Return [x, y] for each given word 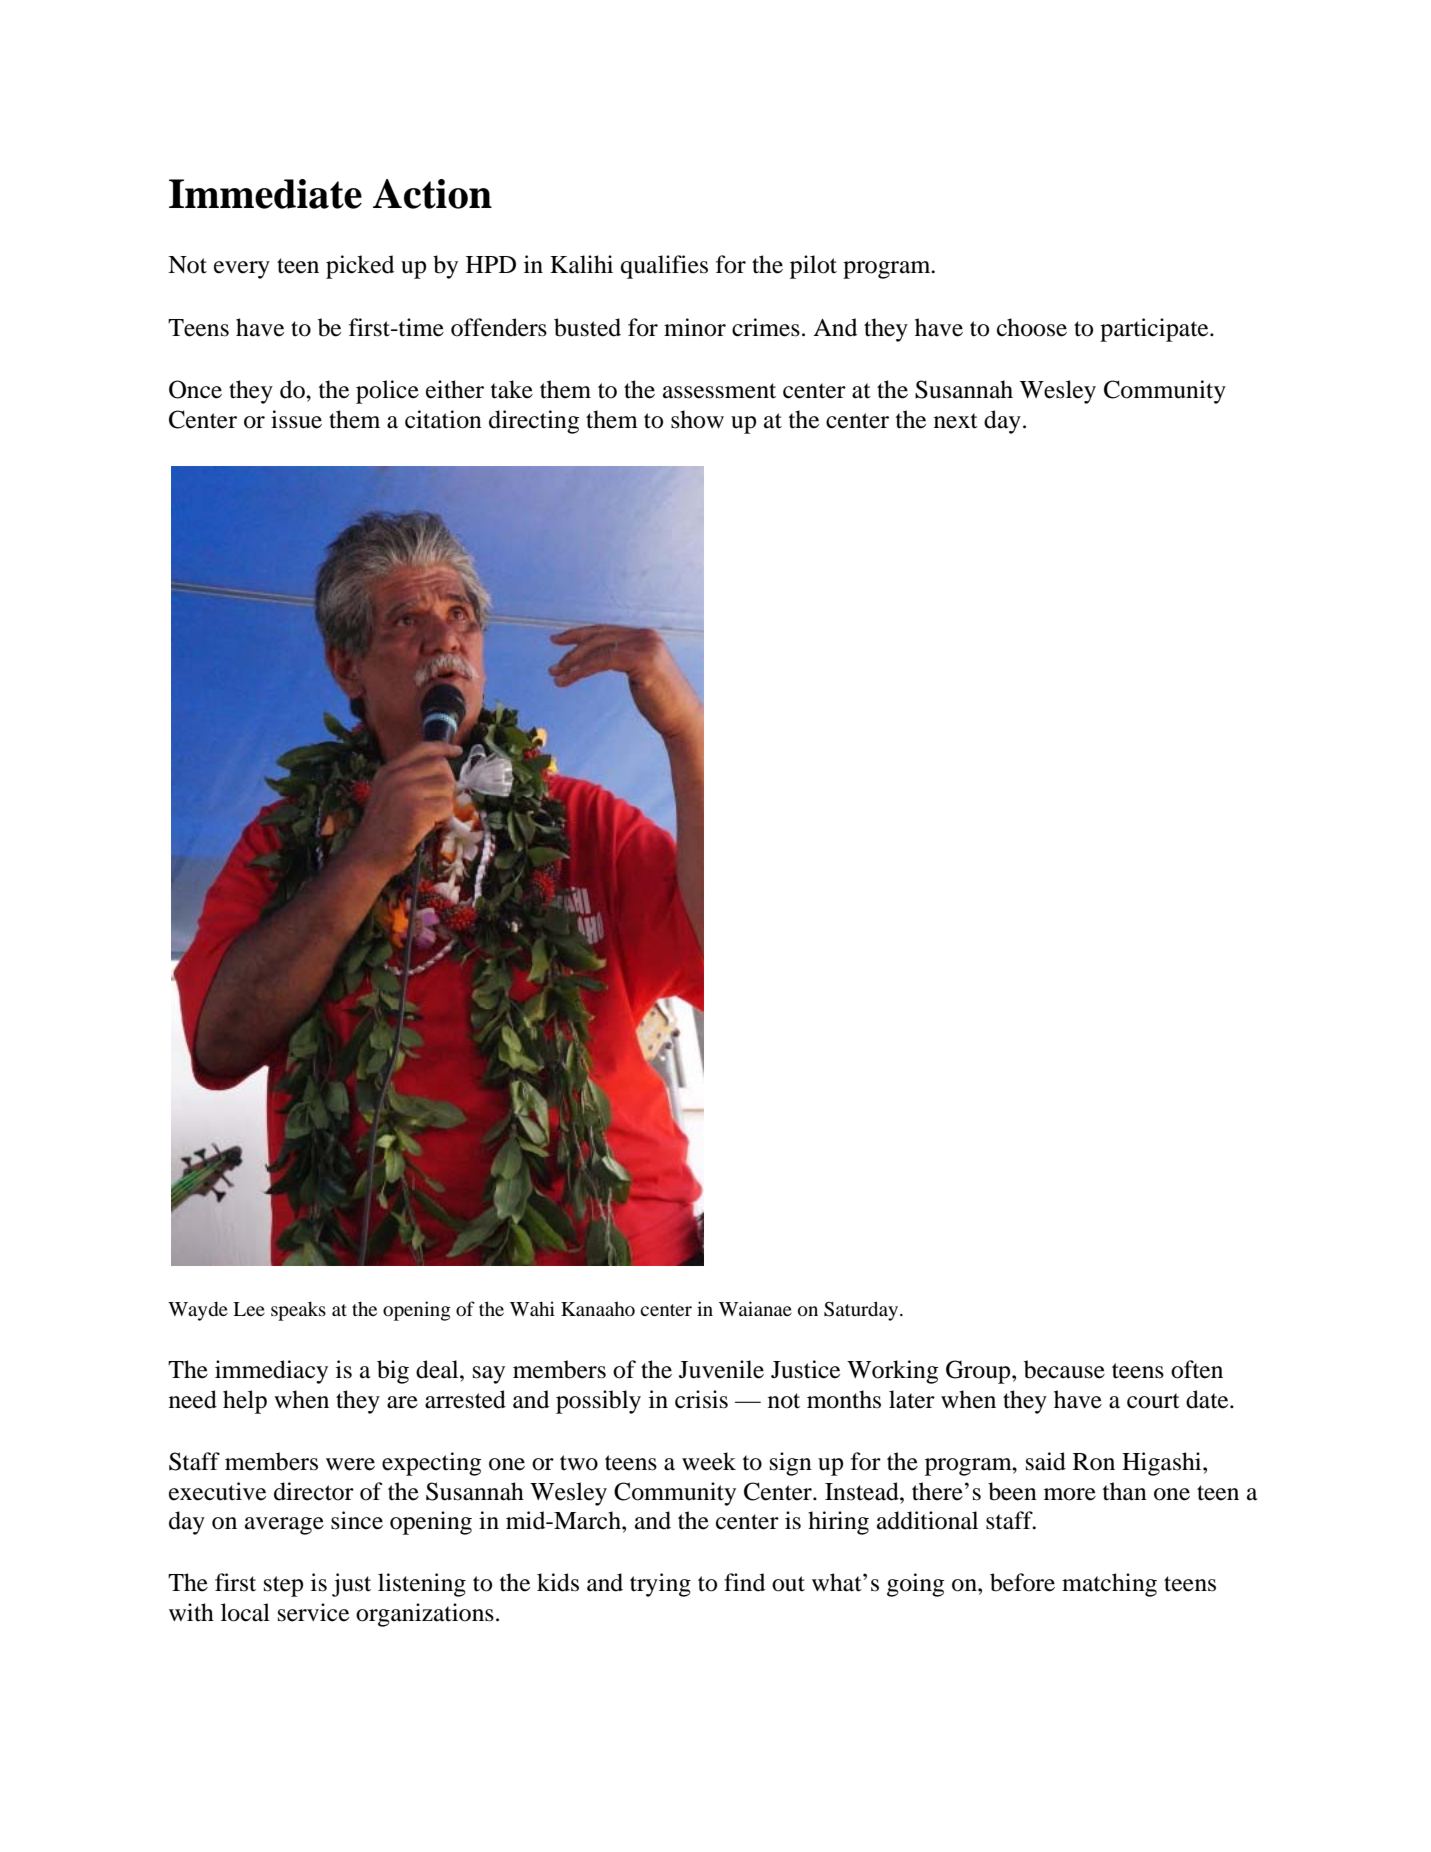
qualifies [664, 267]
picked [360, 267]
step [283, 1586]
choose [1032, 327]
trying [660, 1585]
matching [1109, 1585]
